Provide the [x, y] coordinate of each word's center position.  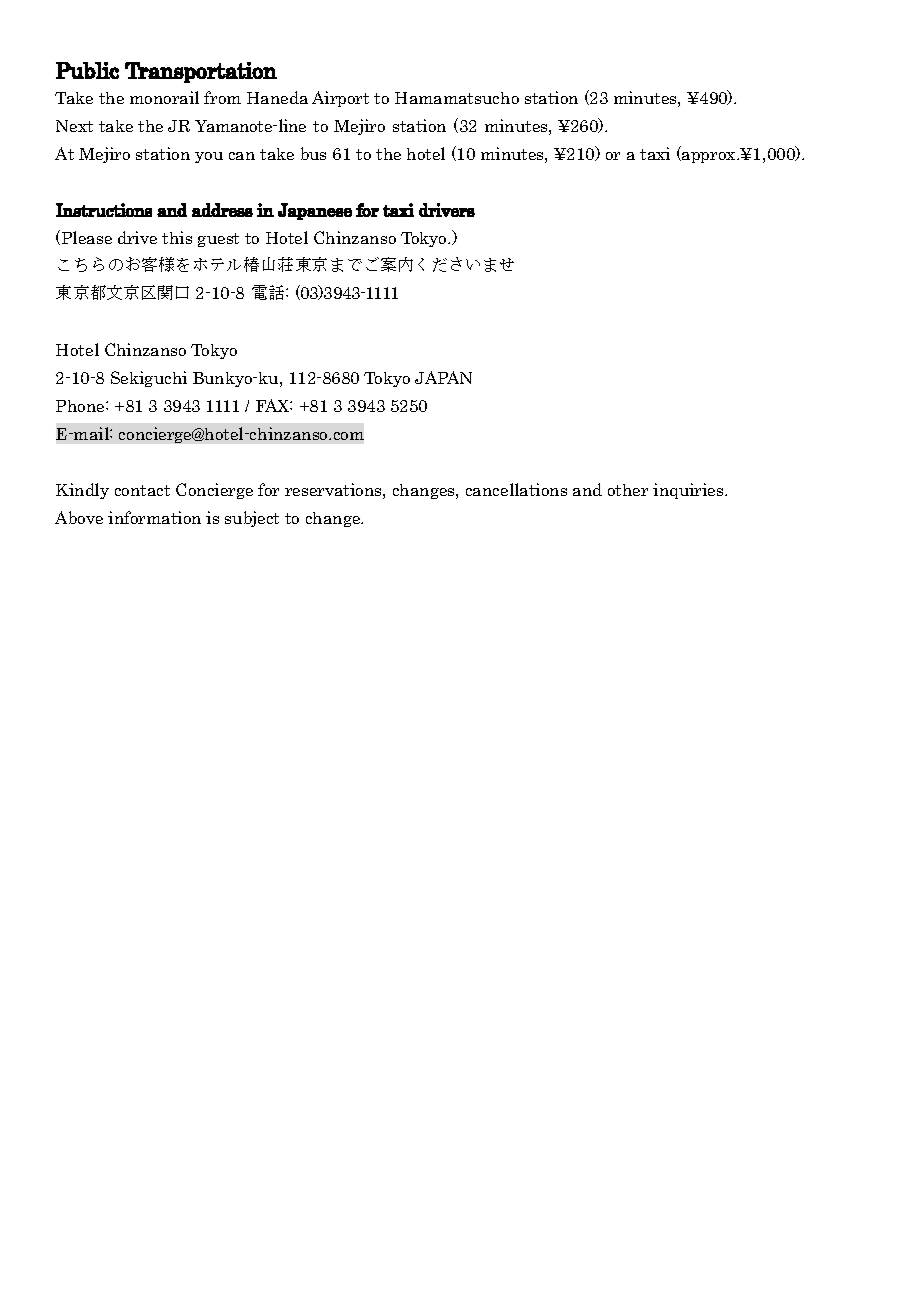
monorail [164, 97]
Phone [81, 406]
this [177, 237]
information [154, 517]
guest [218, 240]
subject [252, 519]
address [222, 210]
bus [313, 153]
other [628, 490]
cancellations [516, 489]
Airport [340, 99]
